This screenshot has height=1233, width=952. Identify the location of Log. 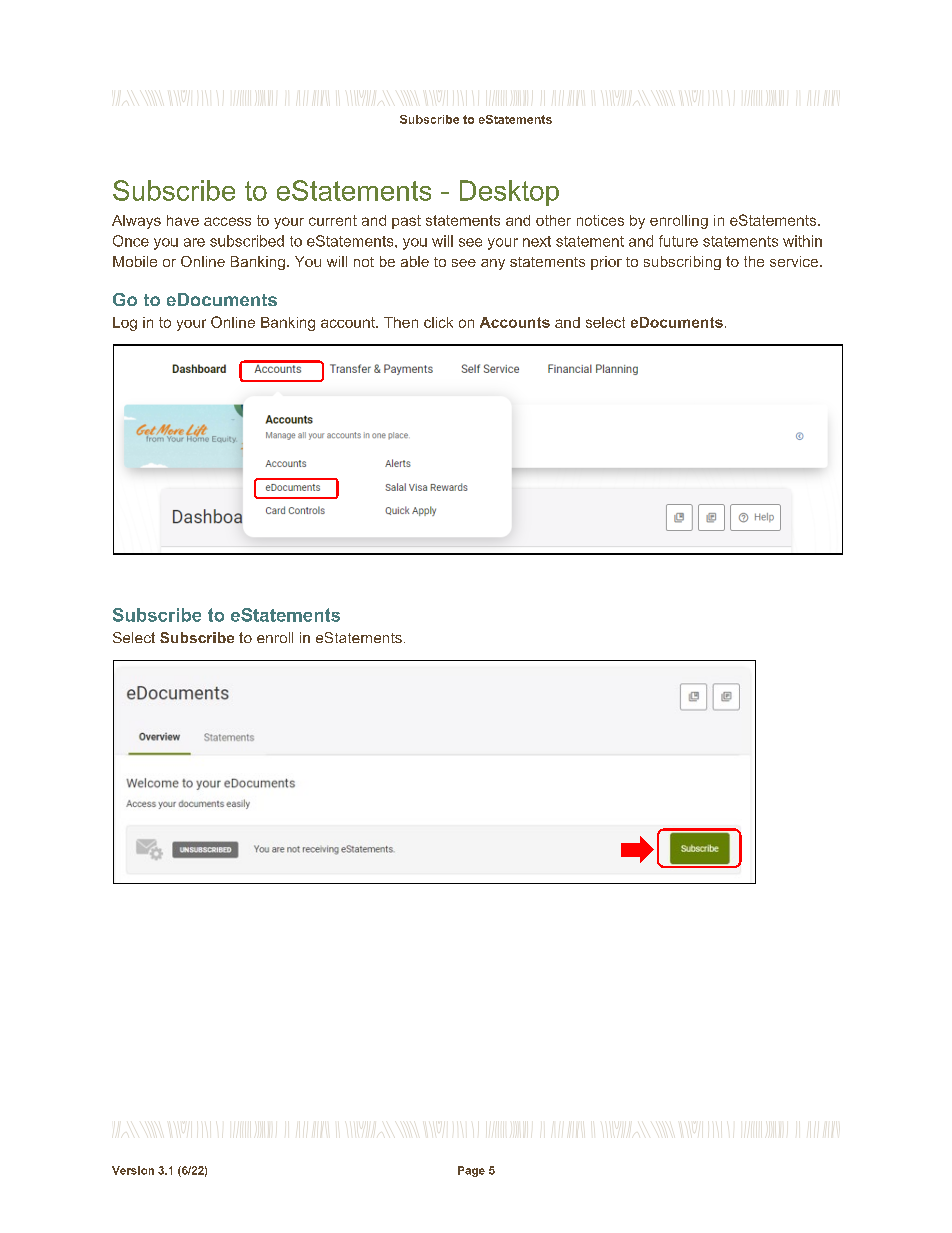
(125, 324).
